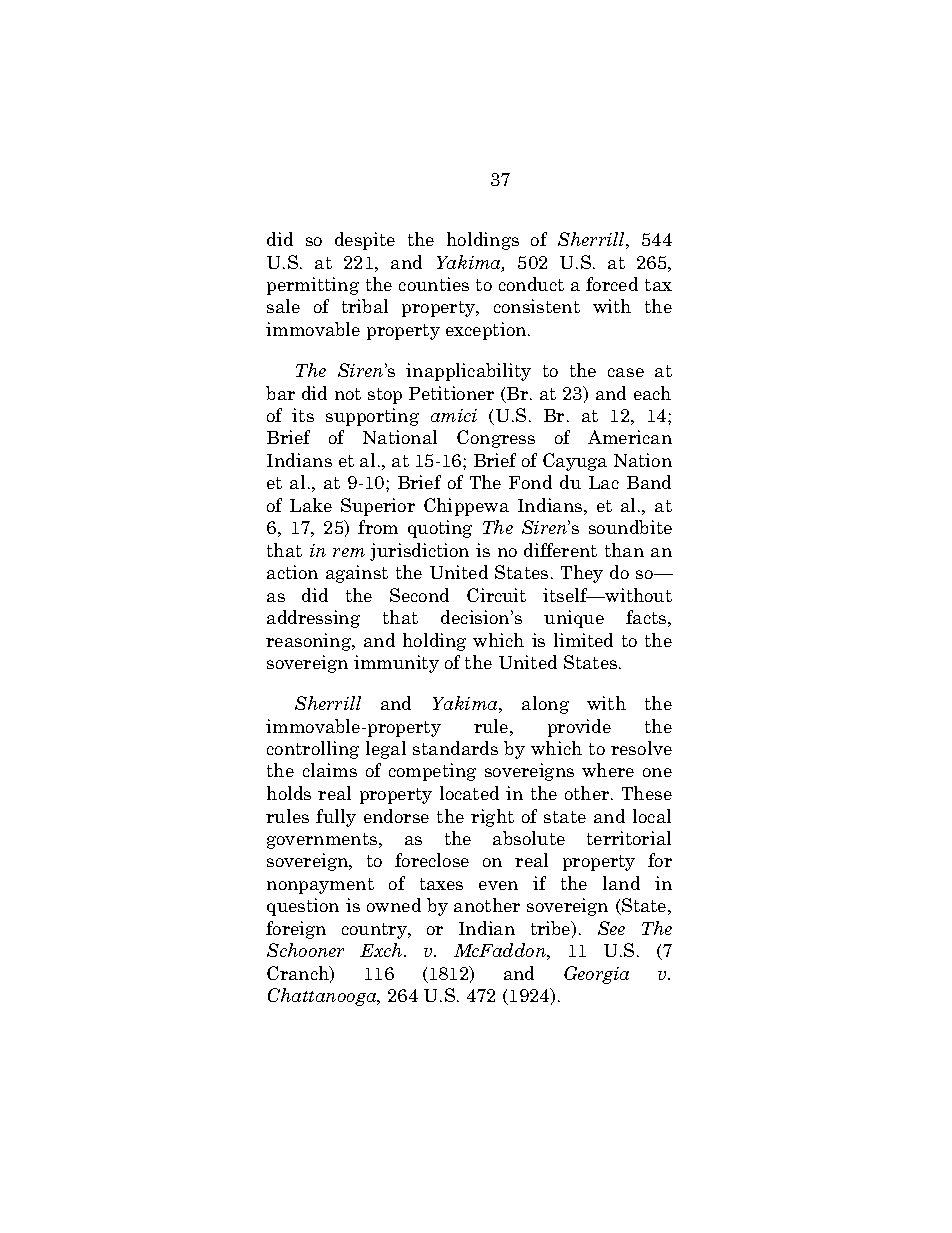 The image size is (952, 1233). Describe the element at coordinates (311, 505) in the screenshot. I see `Lake` at that location.
